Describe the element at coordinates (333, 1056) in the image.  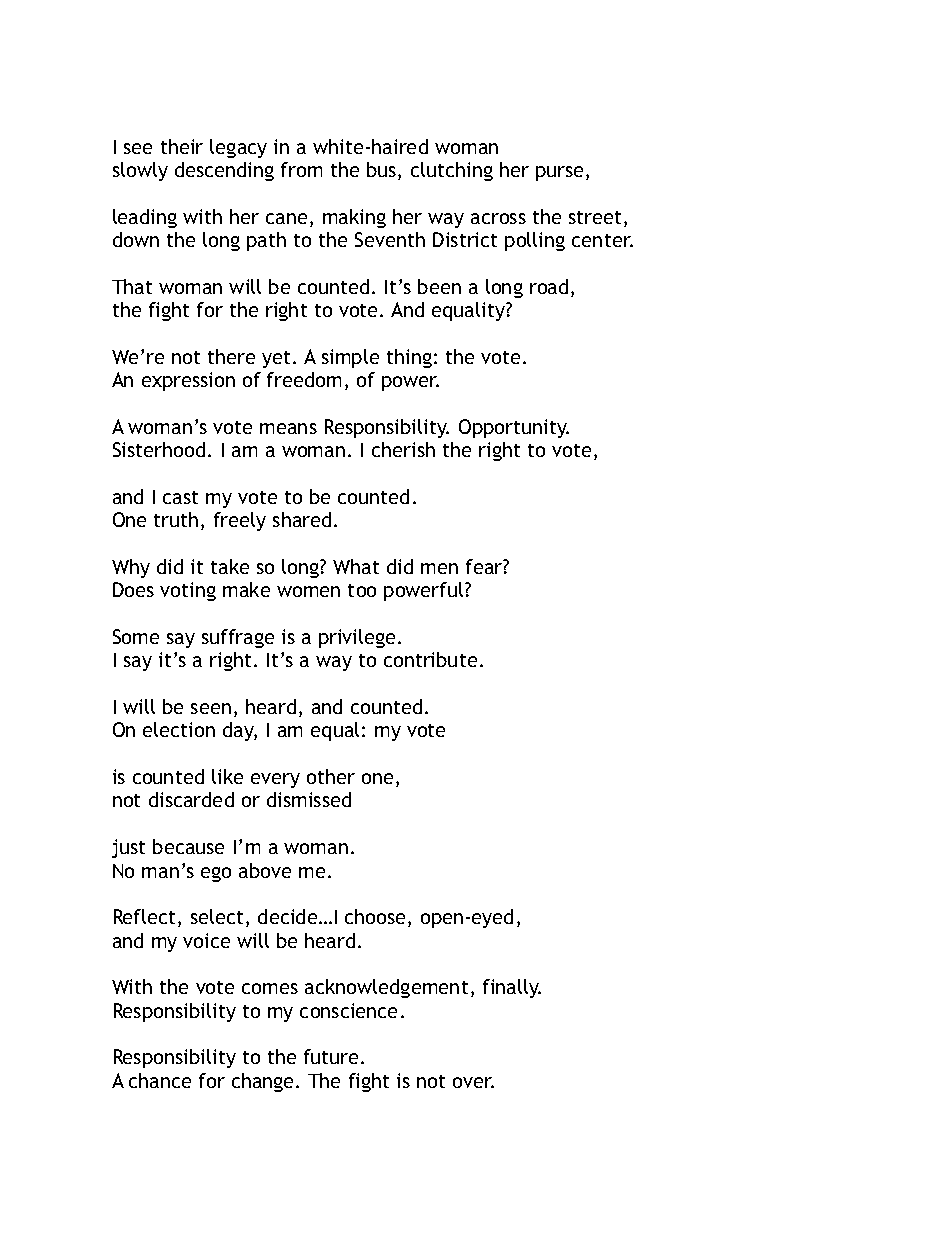
I see `future` at that location.
